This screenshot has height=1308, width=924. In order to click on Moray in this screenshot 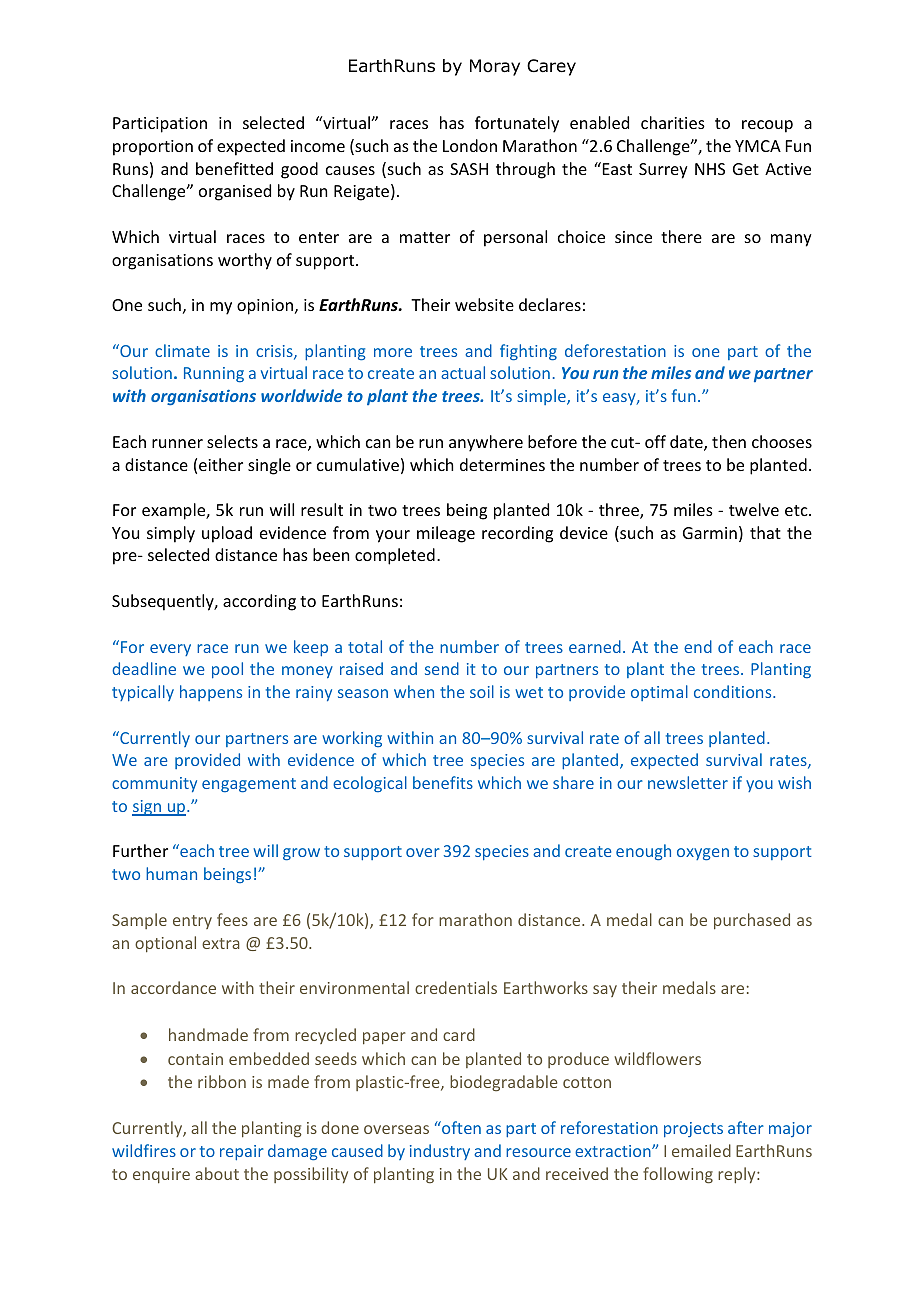, I will do `click(495, 67)`.
